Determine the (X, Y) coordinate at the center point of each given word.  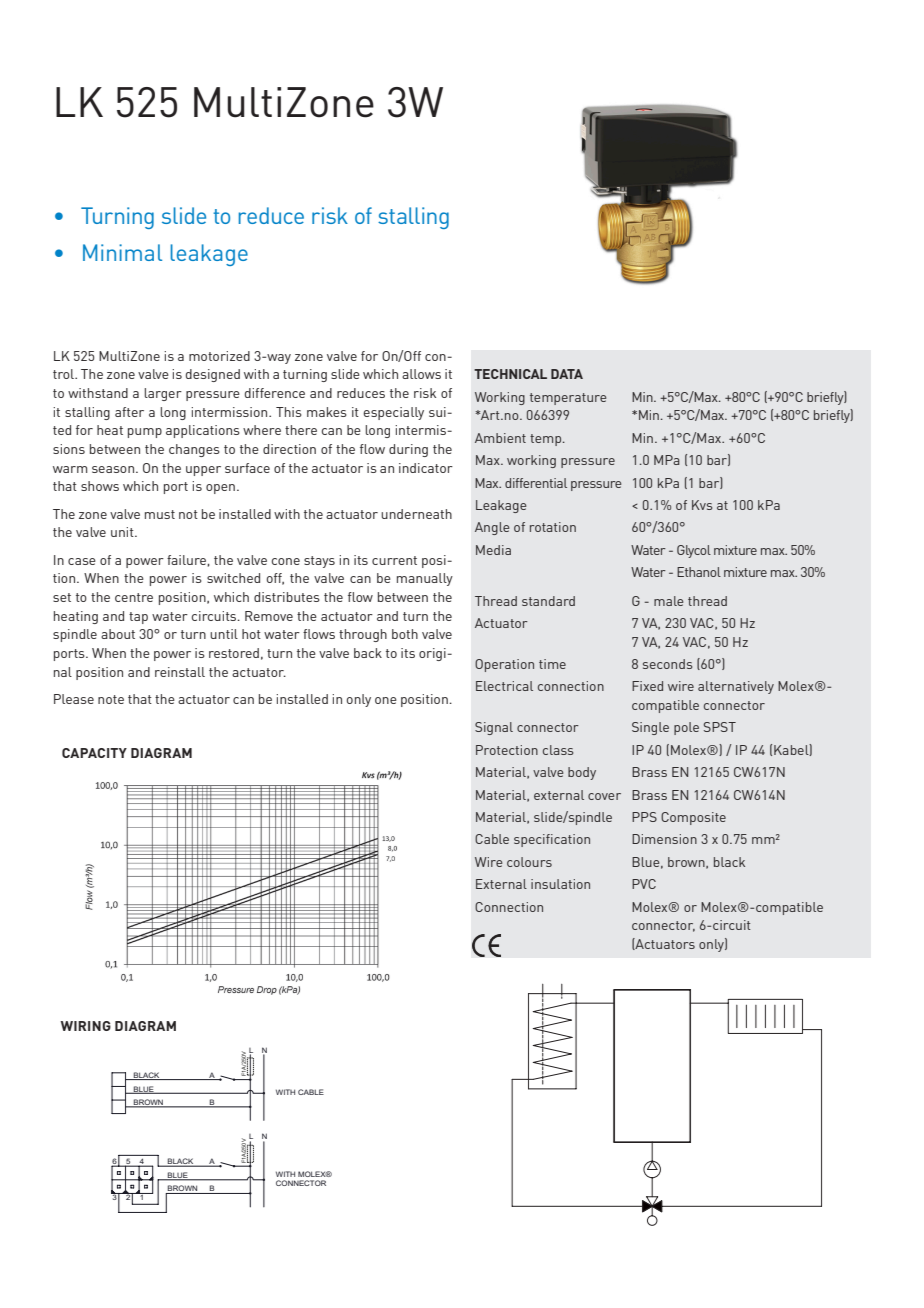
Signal (494, 728)
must (160, 514)
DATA (567, 374)
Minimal (122, 252)
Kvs (702, 505)
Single (650, 728)
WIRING (85, 1026)
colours (529, 862)
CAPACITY (94, 753)
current (394, 560)
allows (421, 374)
